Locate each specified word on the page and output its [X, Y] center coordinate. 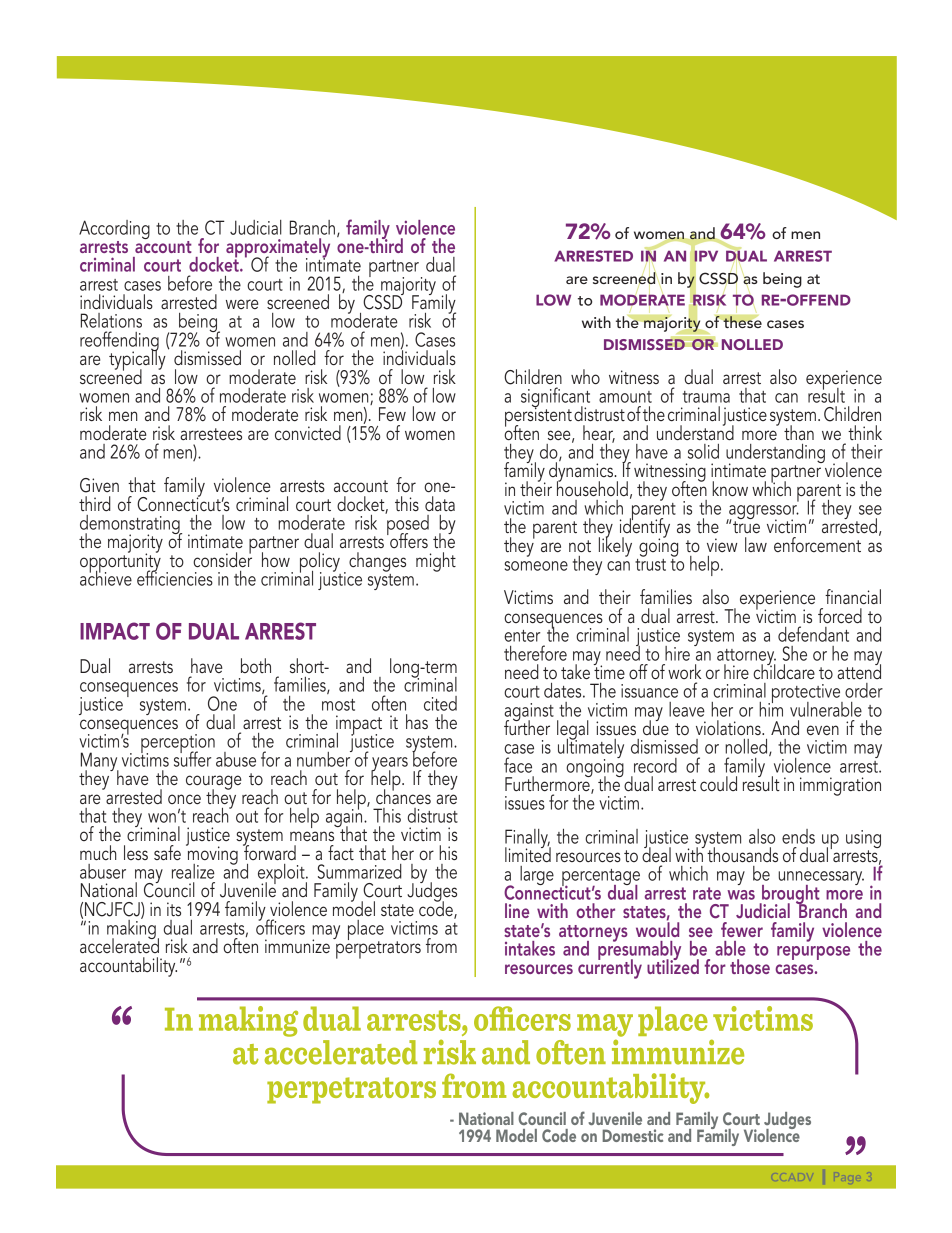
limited [528, 853]
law [756, 544]
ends [798, 836]
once [184, 799]
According [114, 229]
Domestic [633, 1135]
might [436, 562]
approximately [278, 249]
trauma [706, 397]
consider [222, 559]
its [174, 909]
